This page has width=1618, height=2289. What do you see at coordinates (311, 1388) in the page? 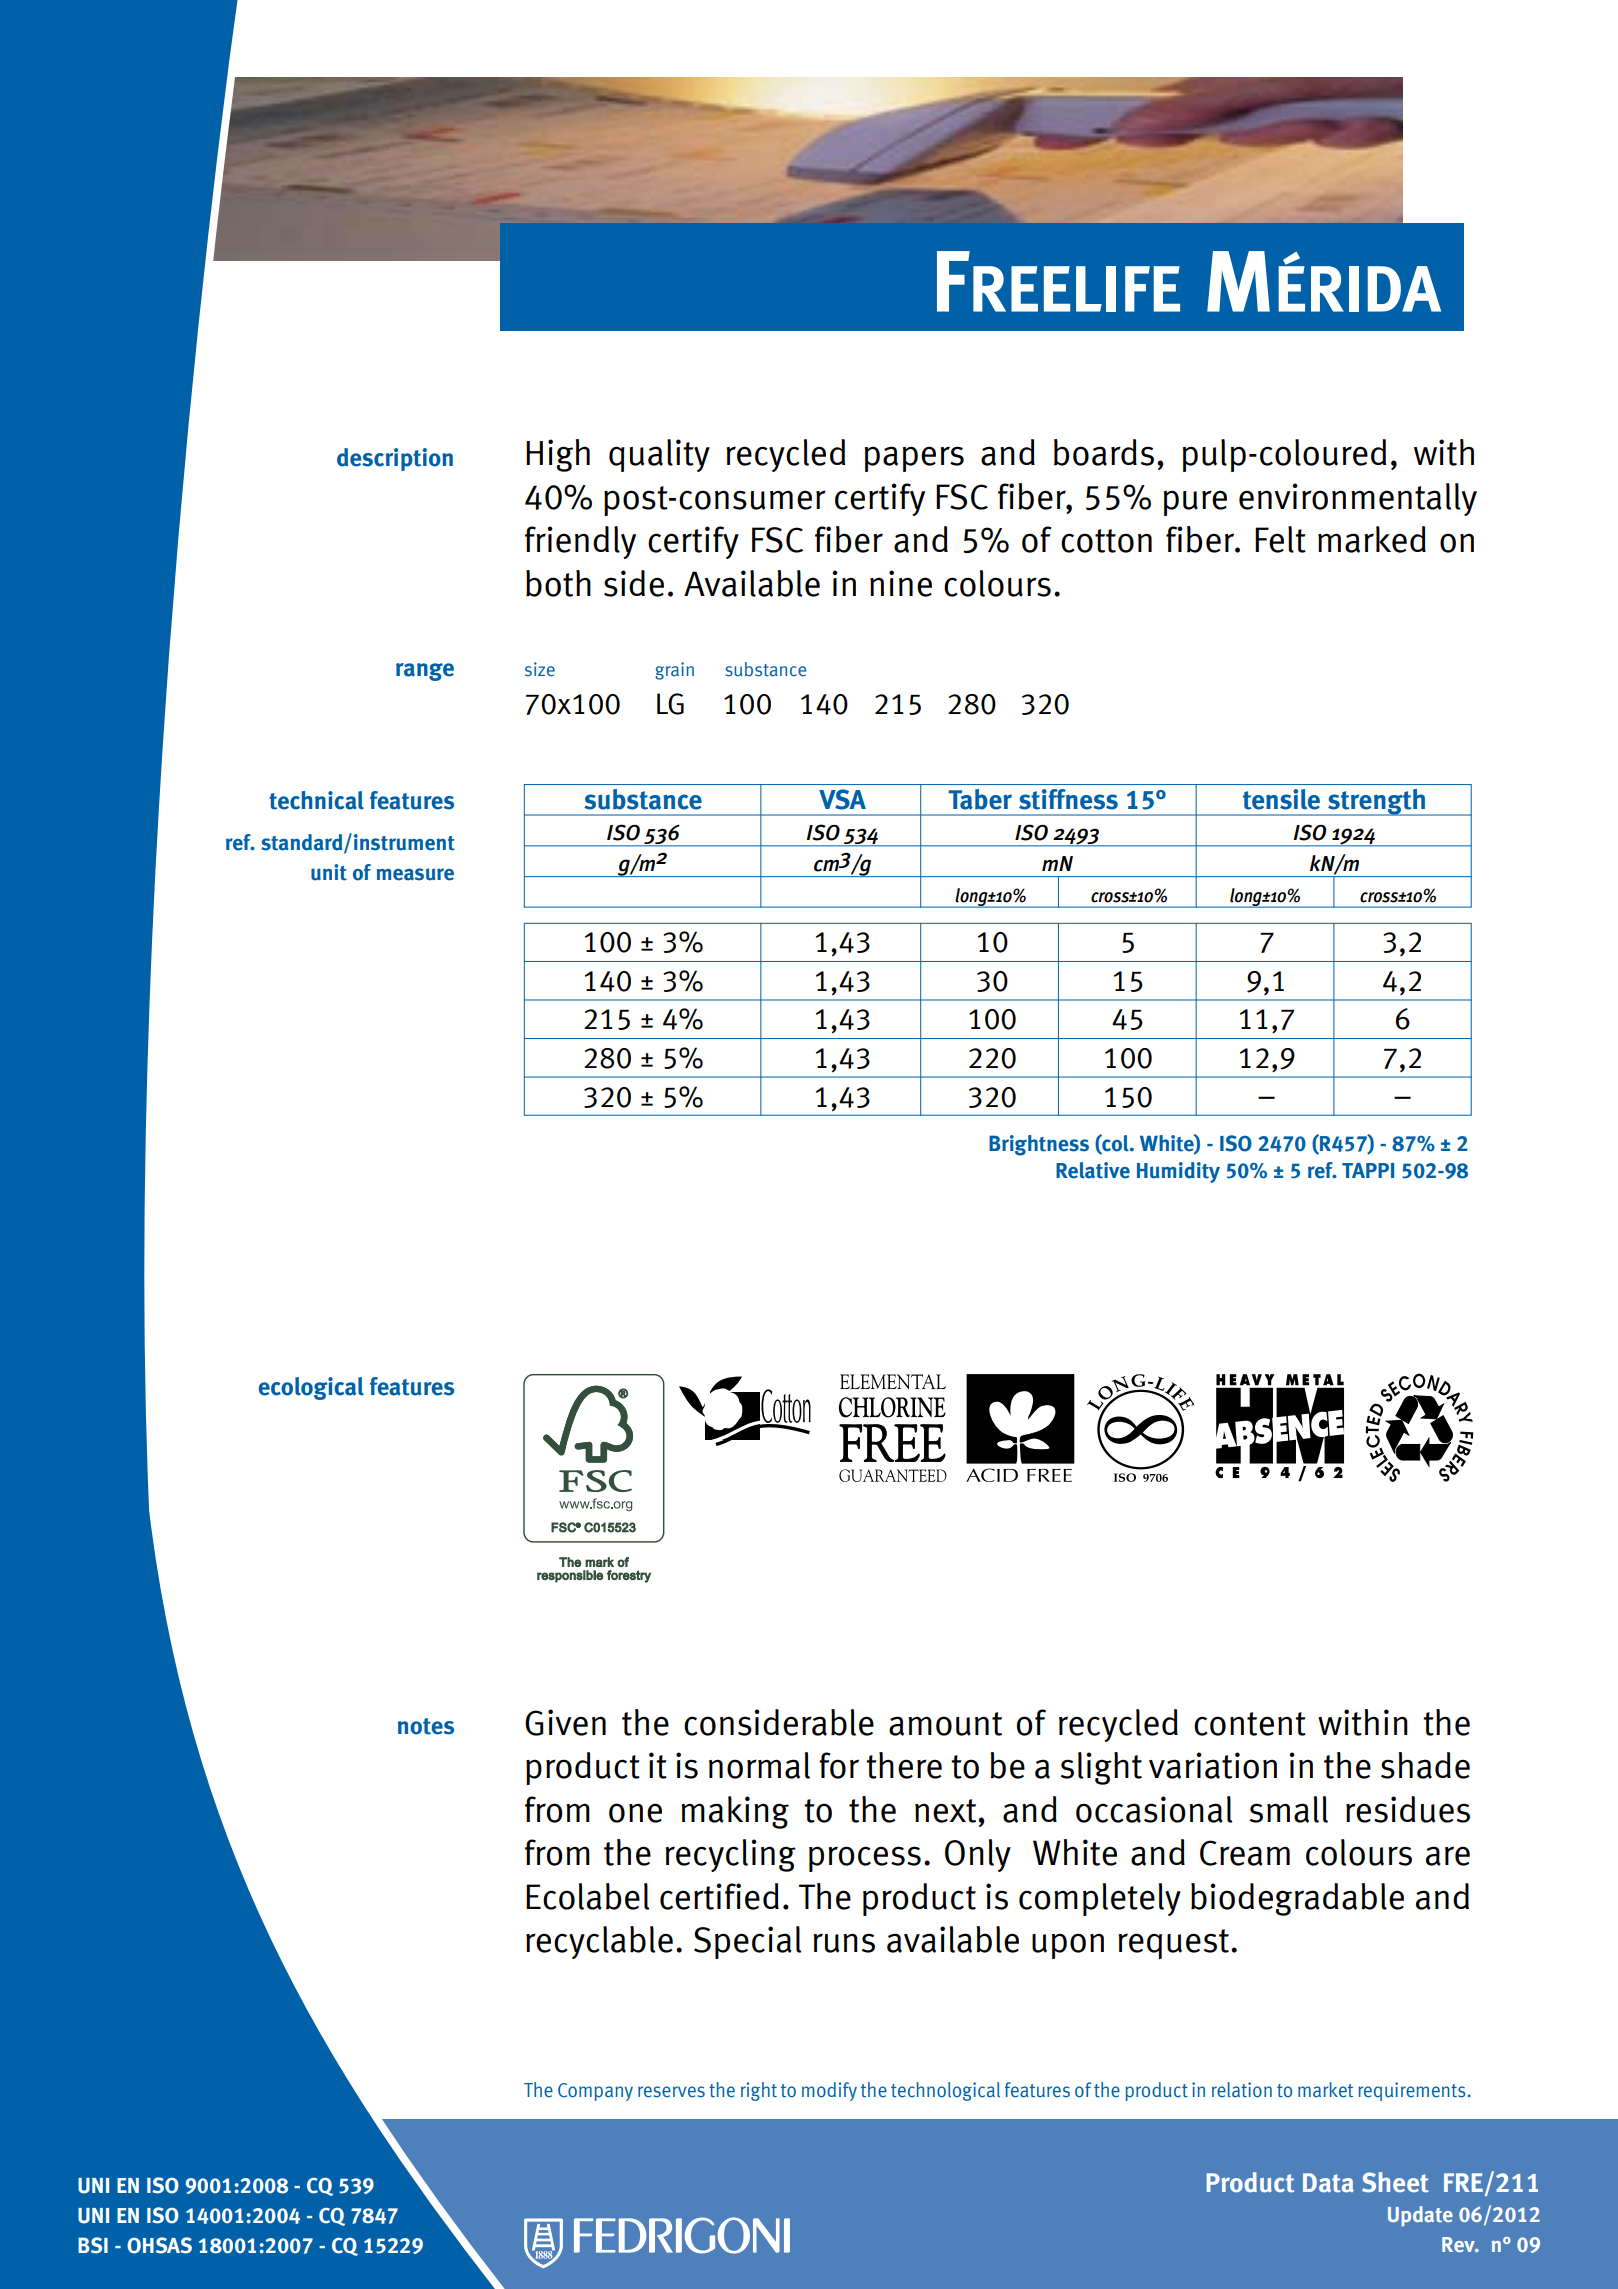
I see `ecological` at bounding box center [311, 1388].
